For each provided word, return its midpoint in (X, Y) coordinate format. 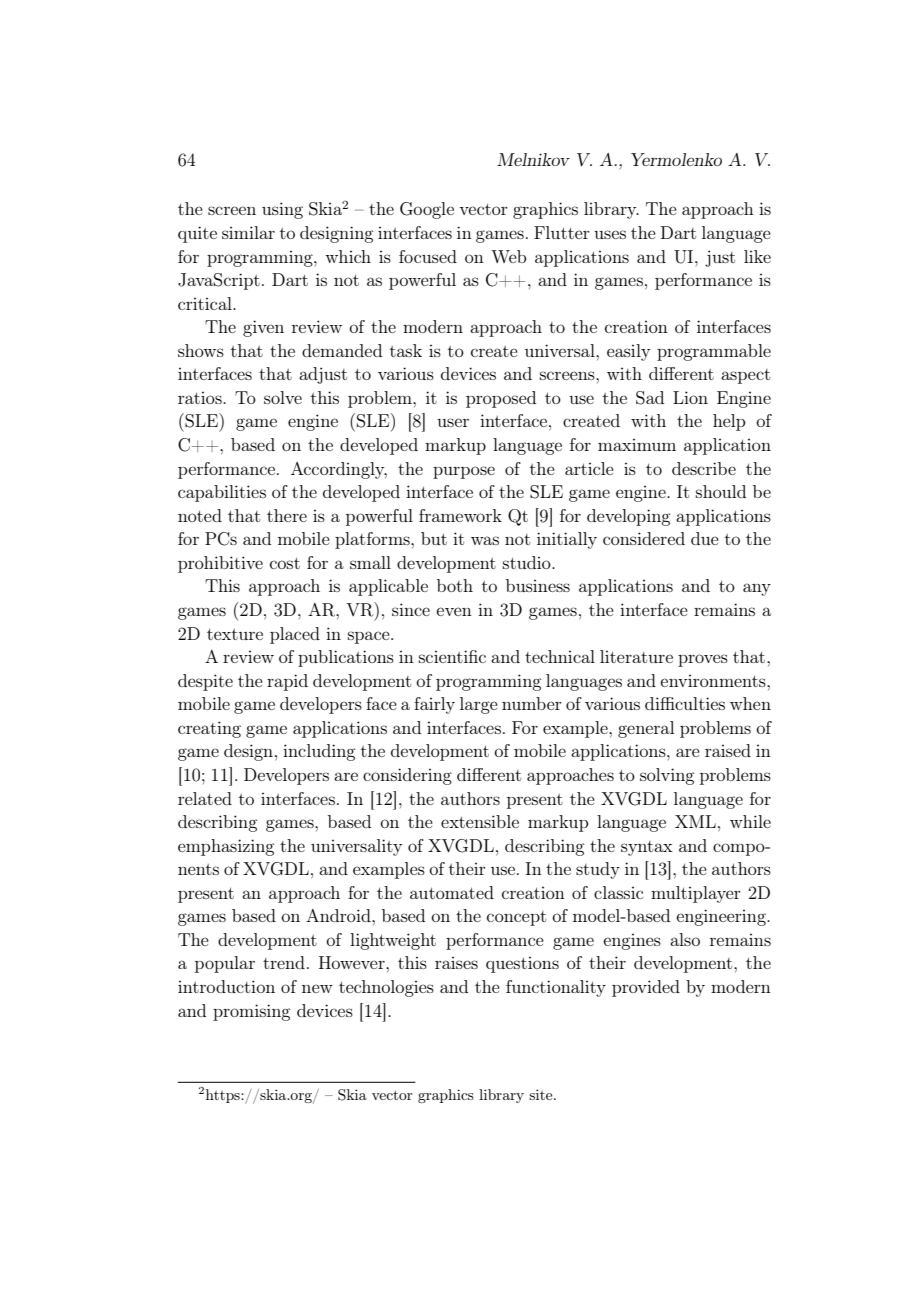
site (542, 1094)
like (757, 256)
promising (251, 1012)
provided (646, 988)
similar (248, 232)
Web (508, 256)
